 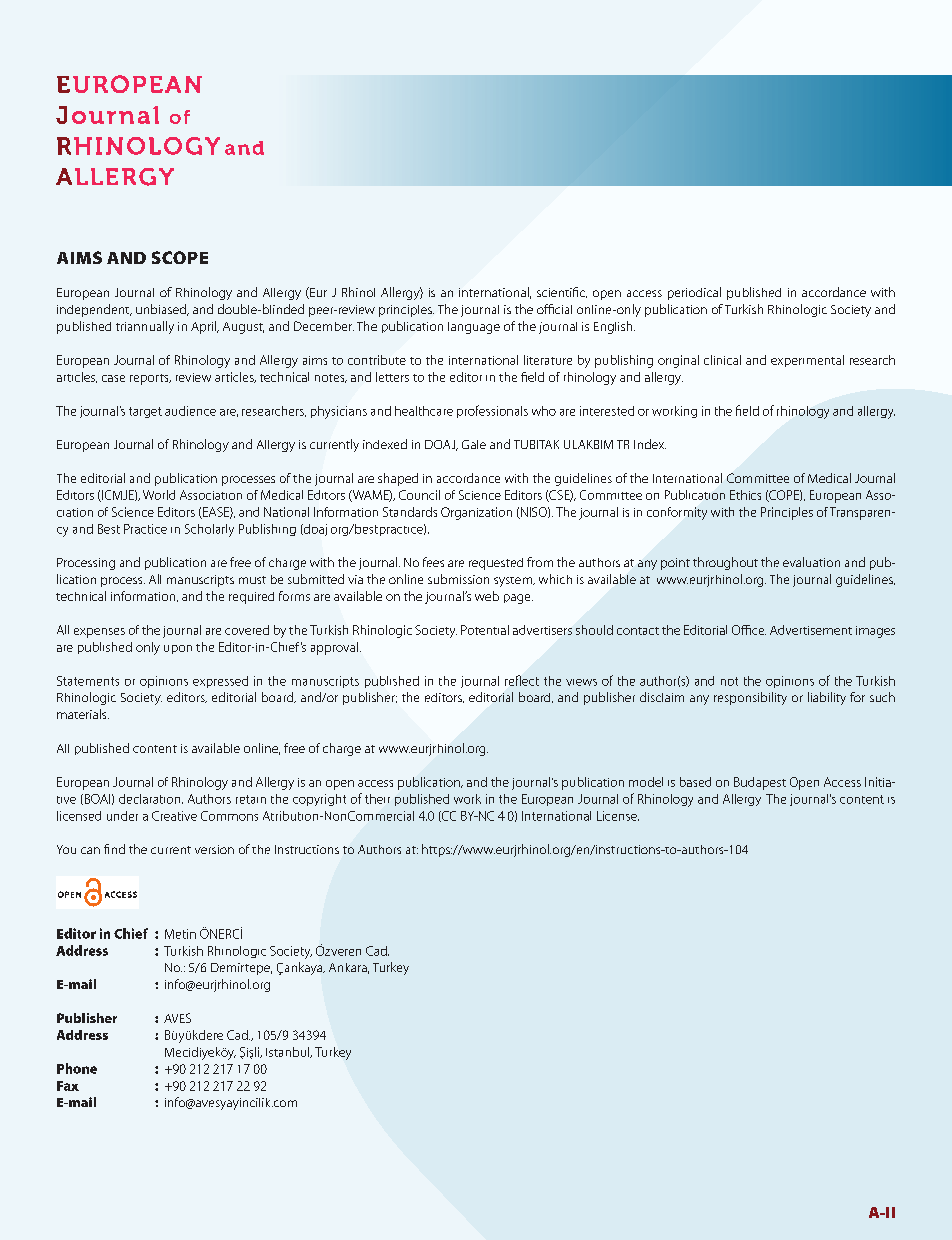 What do you see at coordinates (474, 328) in the page?
I see `language` at bounding box center [474, 328].
